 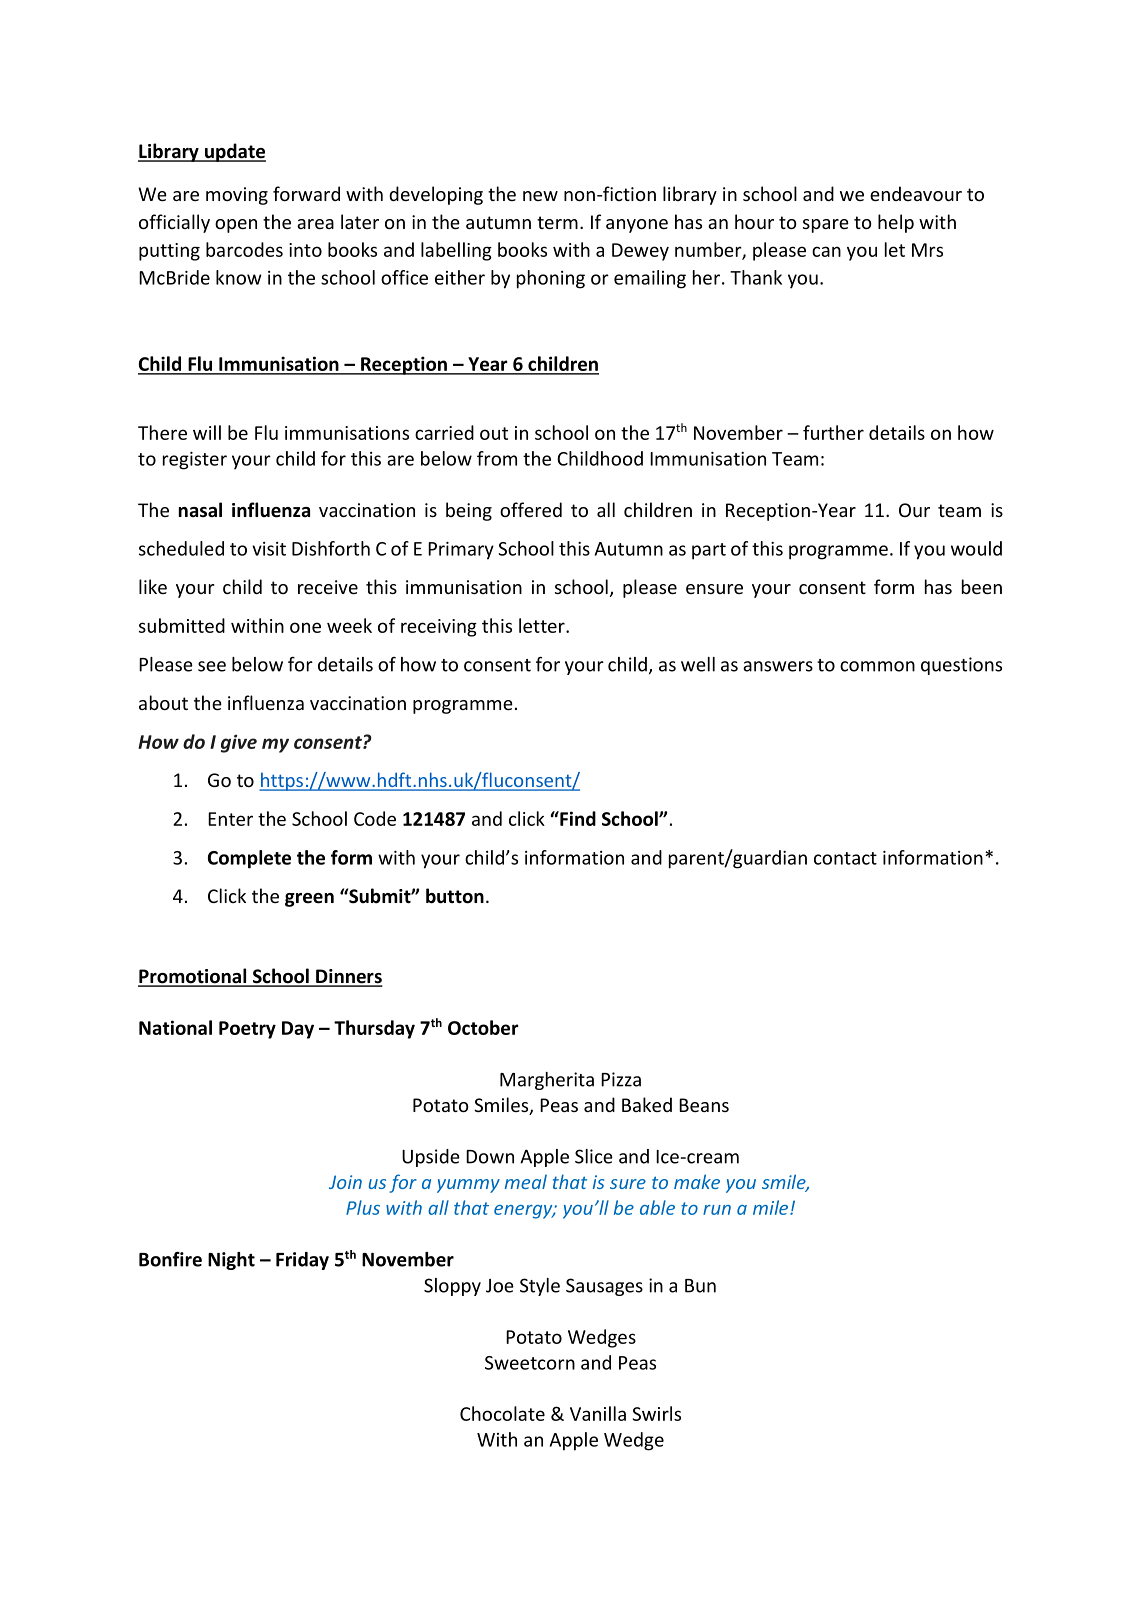 What do you see at coordinates (531, 509) in the image?
I see `offered` at bounding box center [531, 509].
